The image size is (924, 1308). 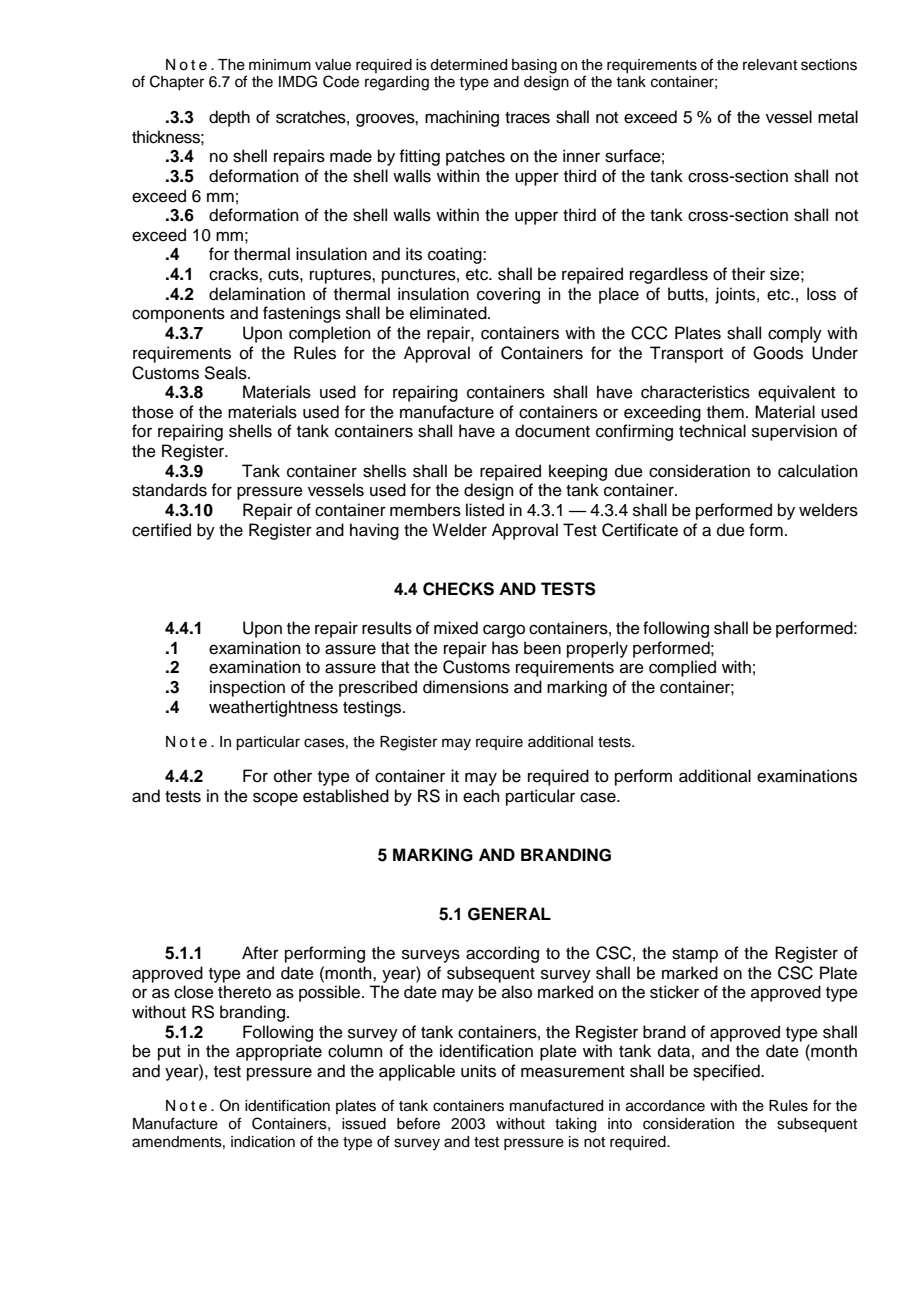 What do you see at coordinates (247, 688) in the page?
I see `inspection` at bounding box center [247, 688].
